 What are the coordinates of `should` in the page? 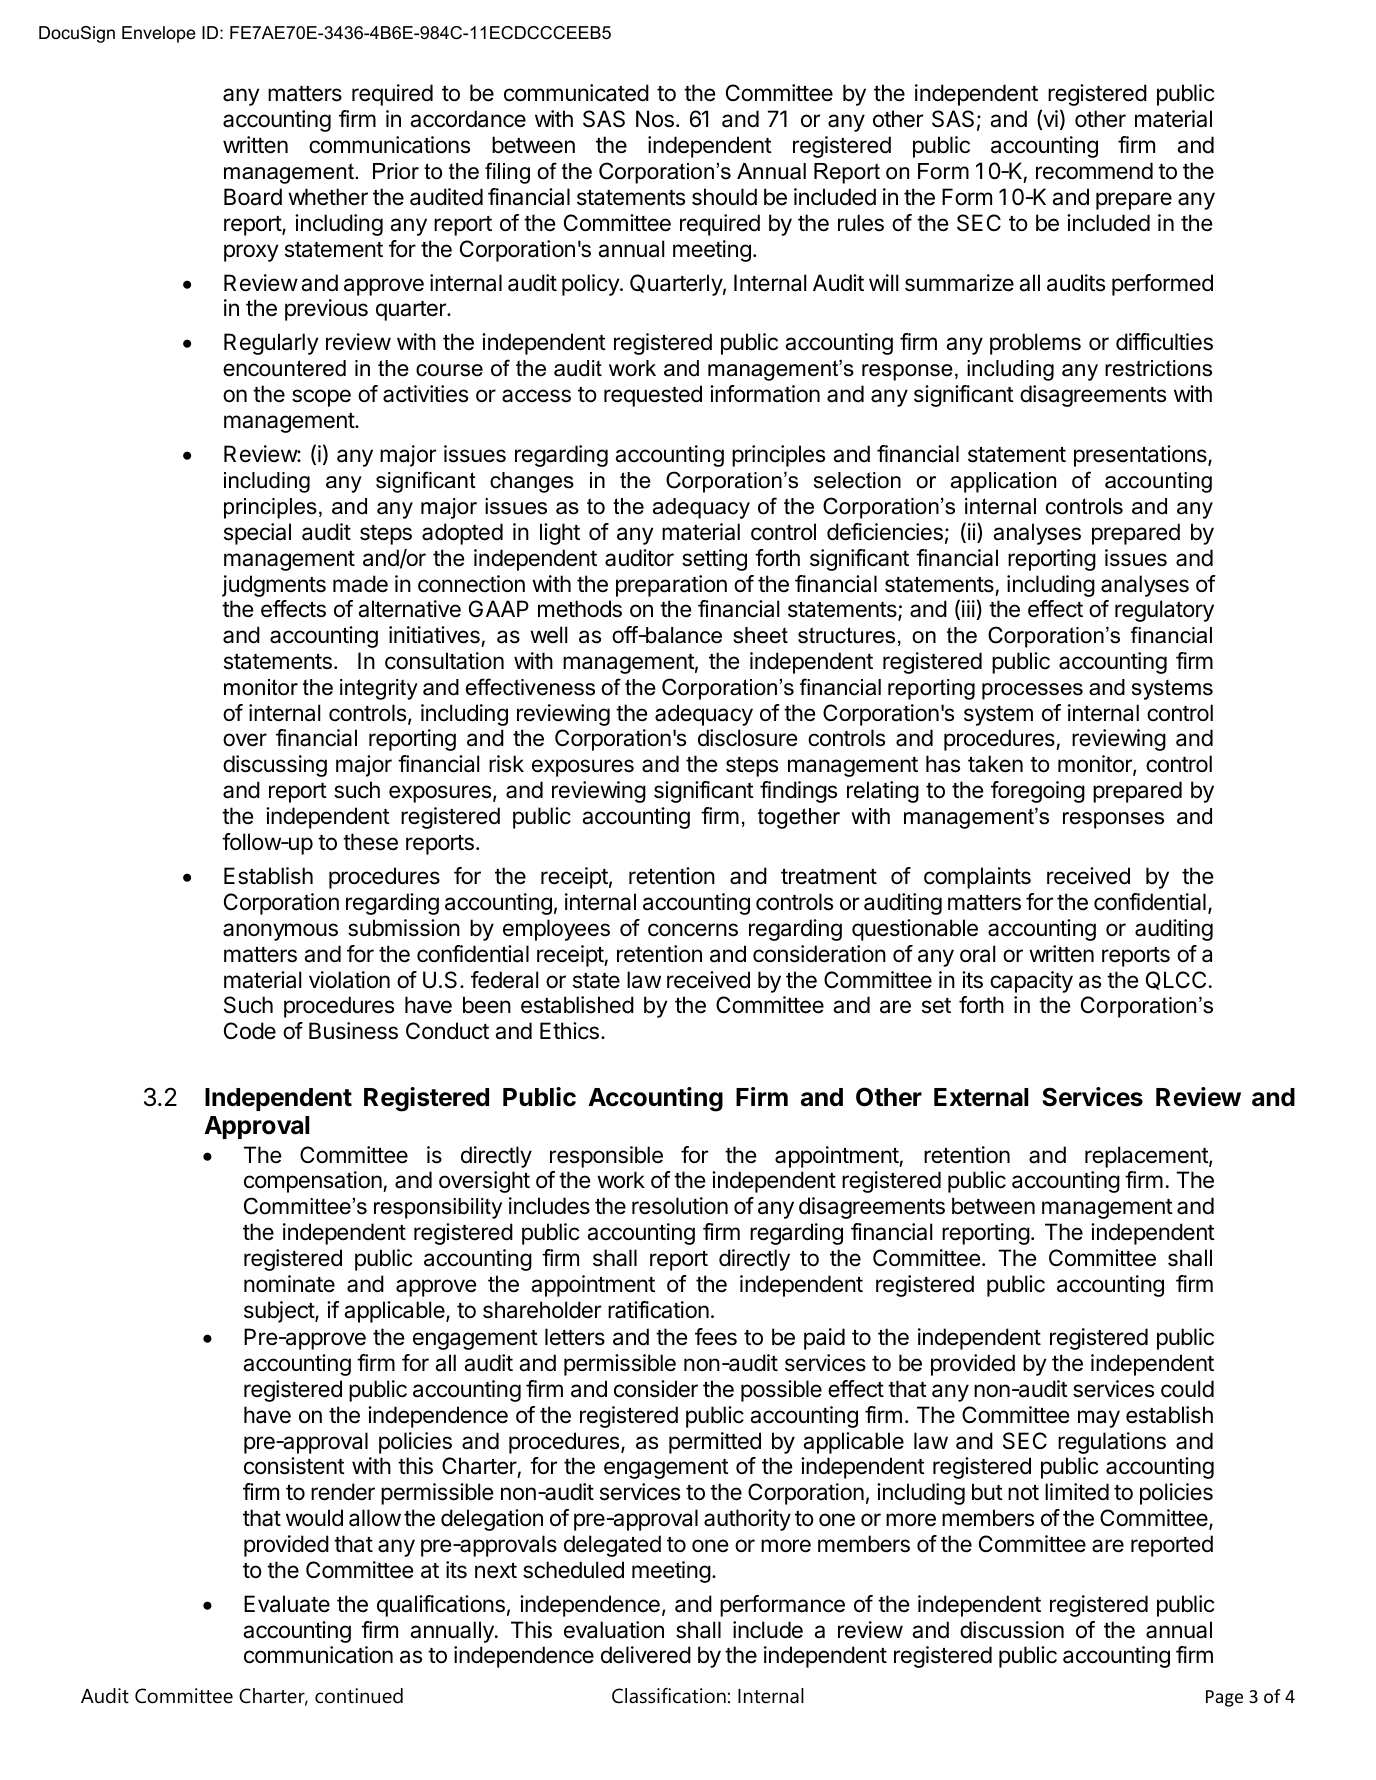 It's located at (724, 197).
